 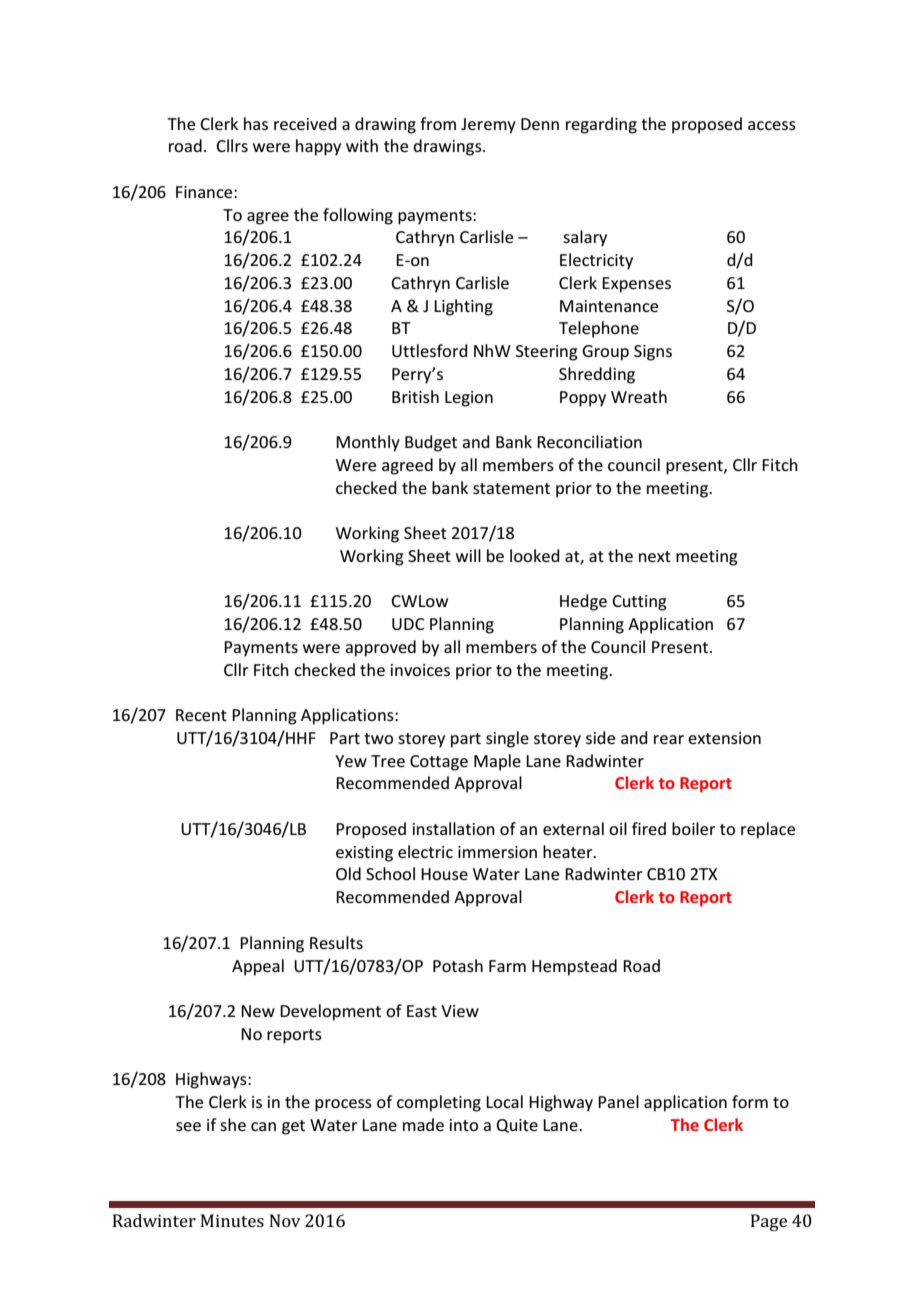 What do you see at coordinates (694, 828) in the screenshot?
I see `boiler` at bounding box center [694, 828].
